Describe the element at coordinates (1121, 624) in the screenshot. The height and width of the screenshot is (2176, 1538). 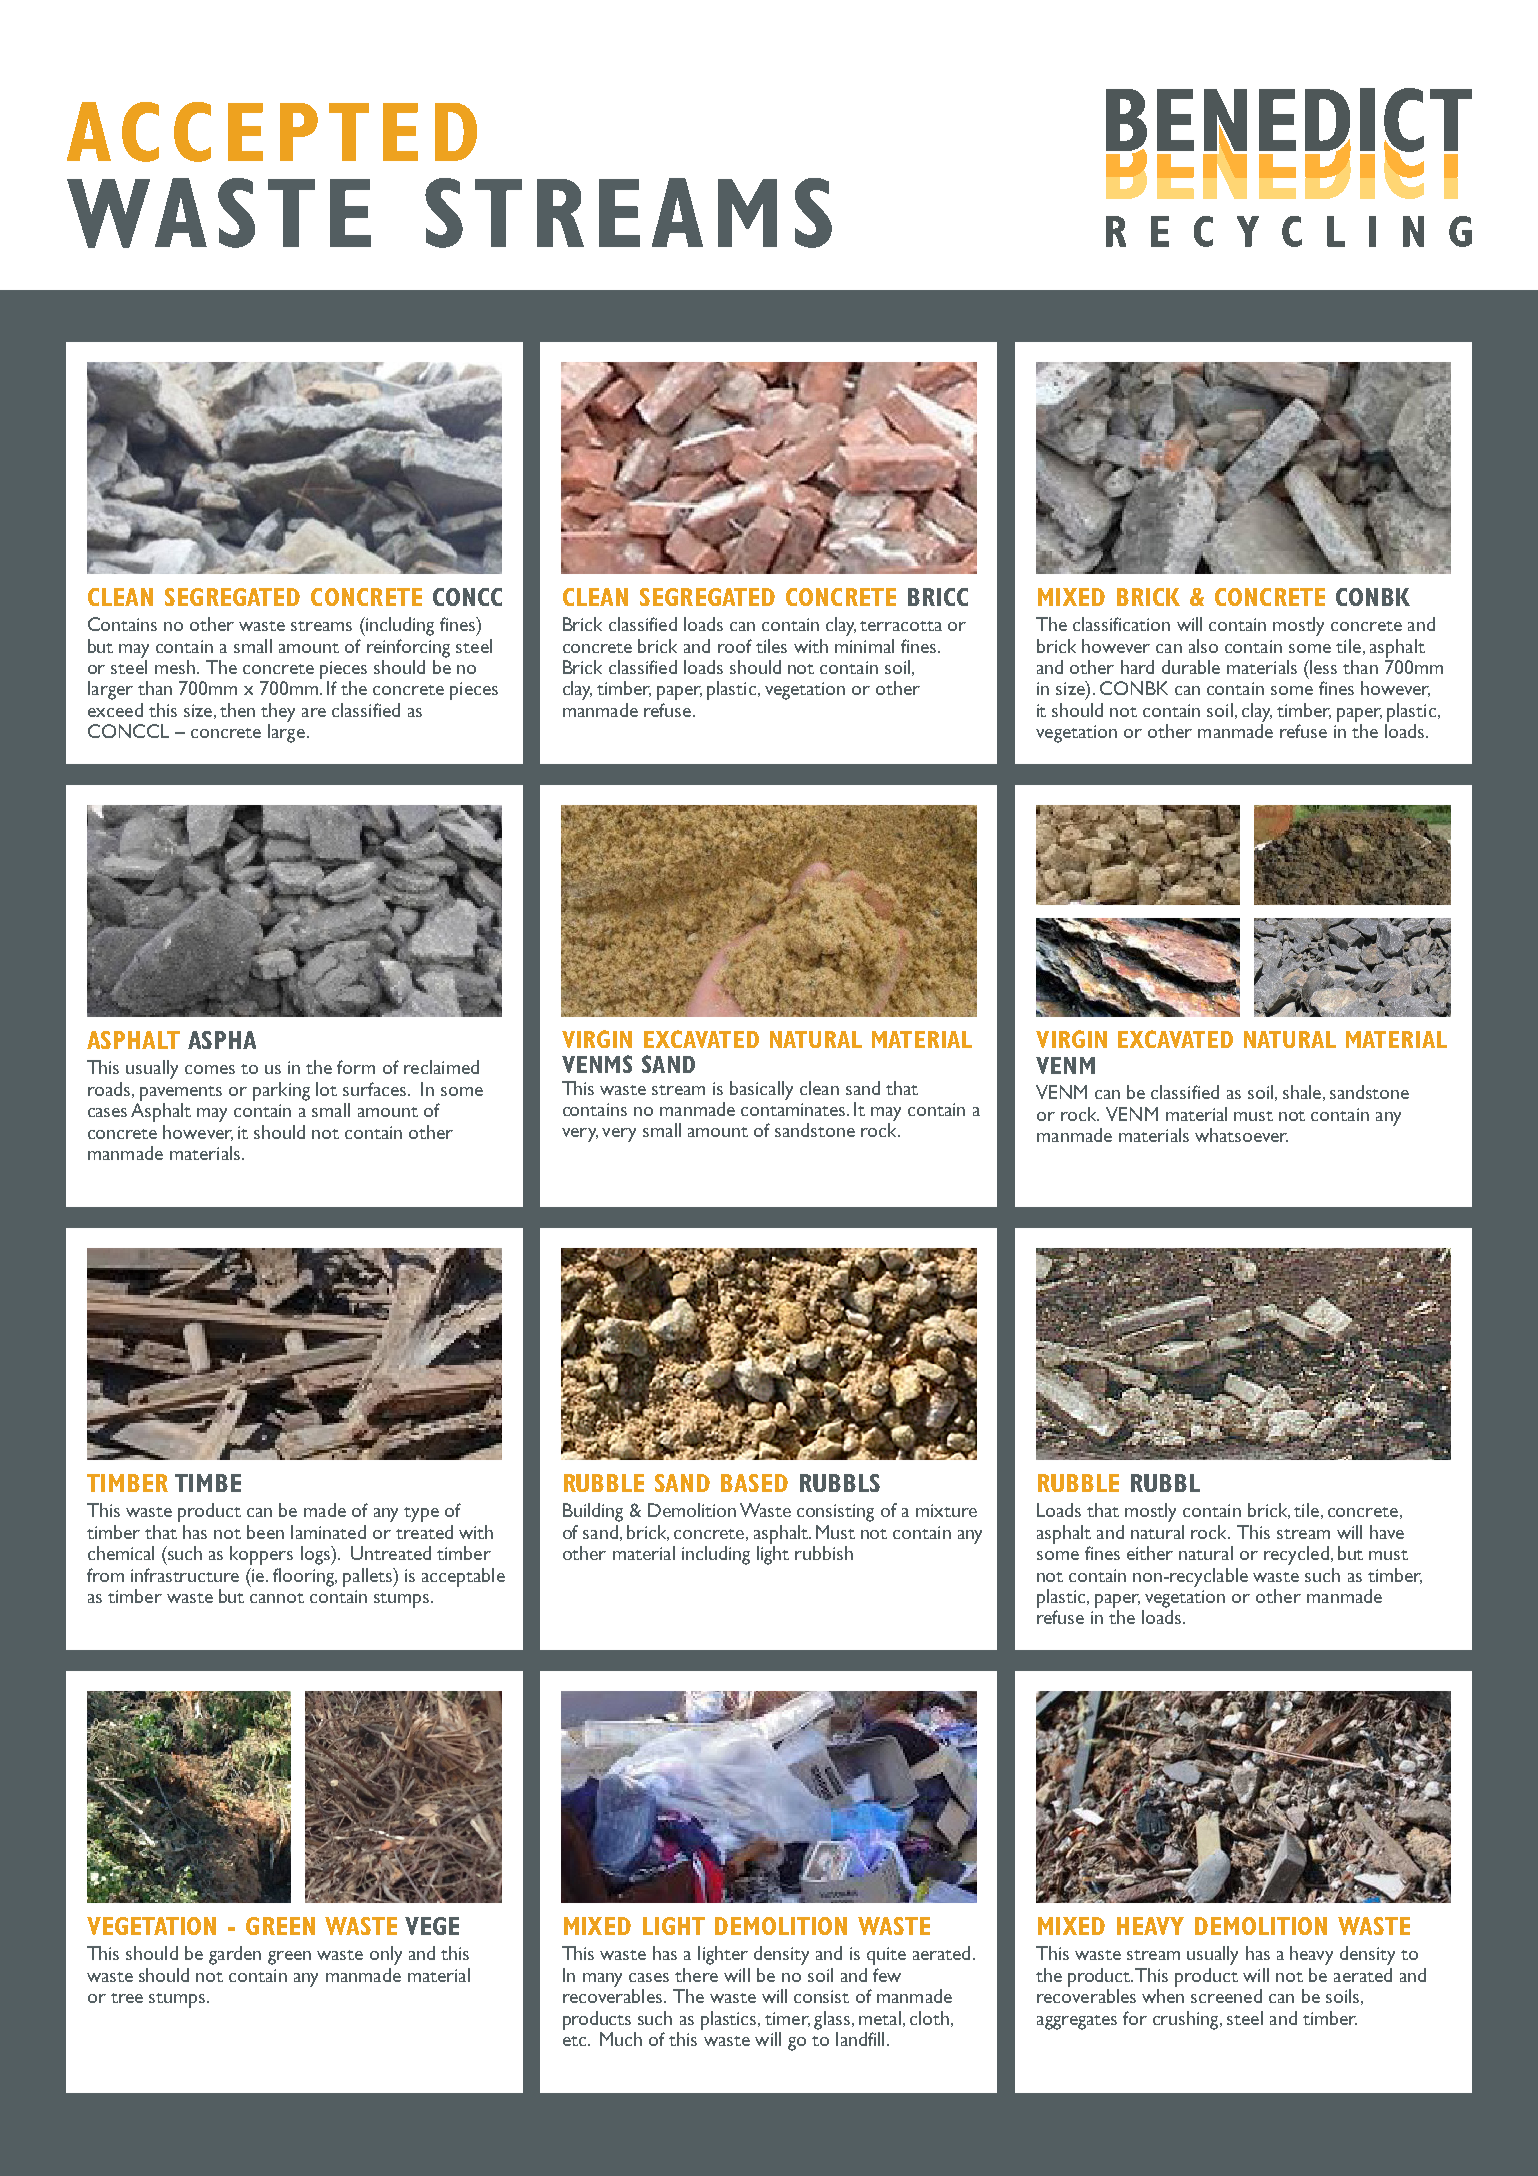
I see `classification` at that location.
